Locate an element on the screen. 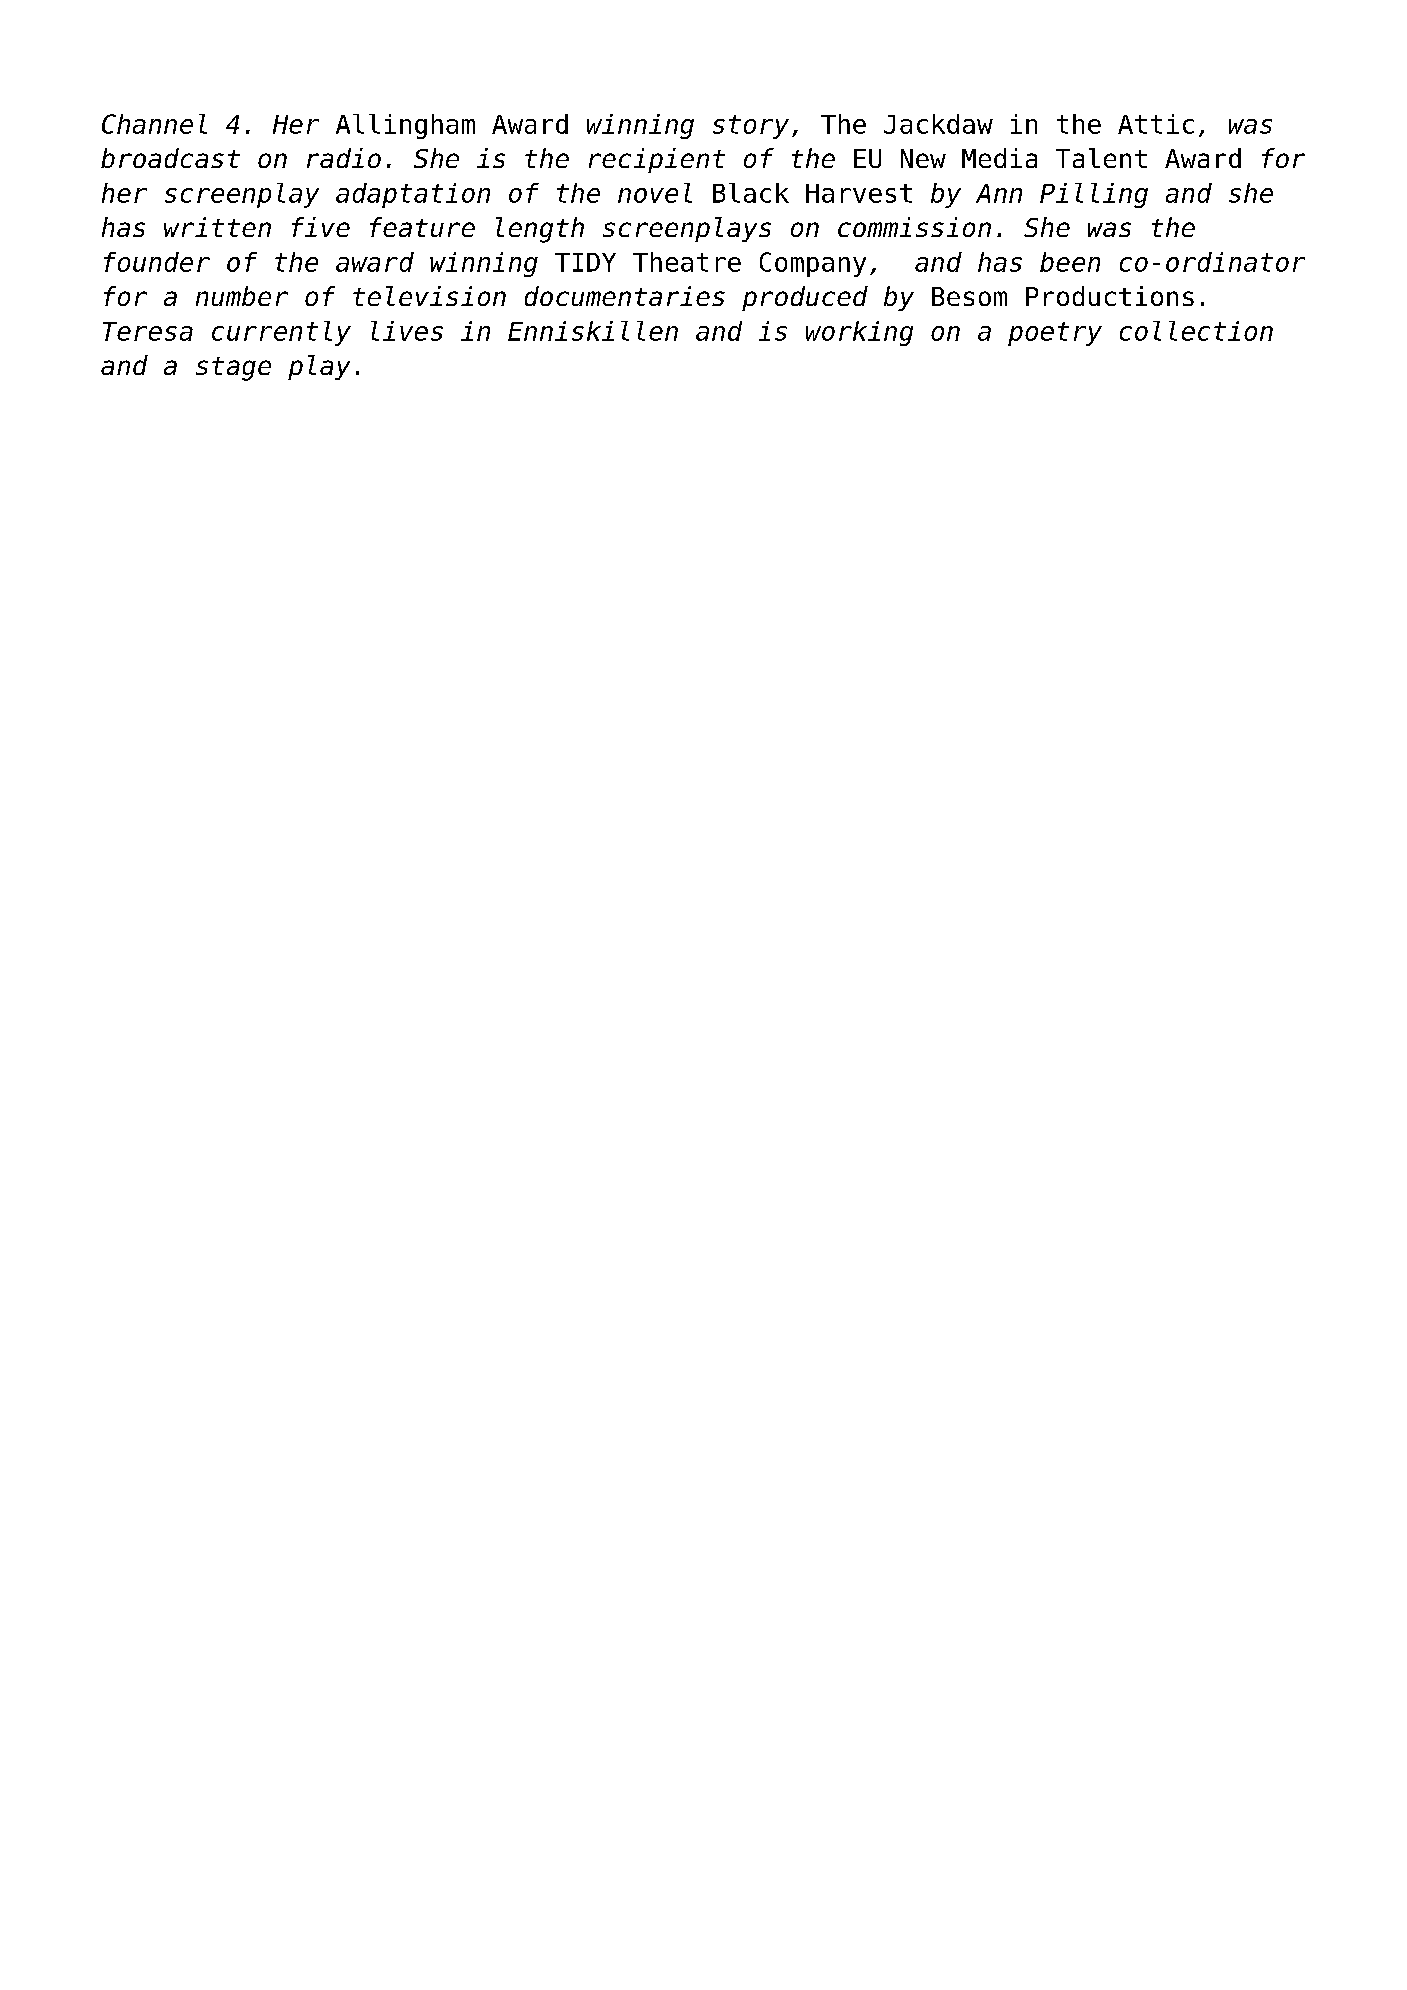  stage is located at coordinates (233, 369).
